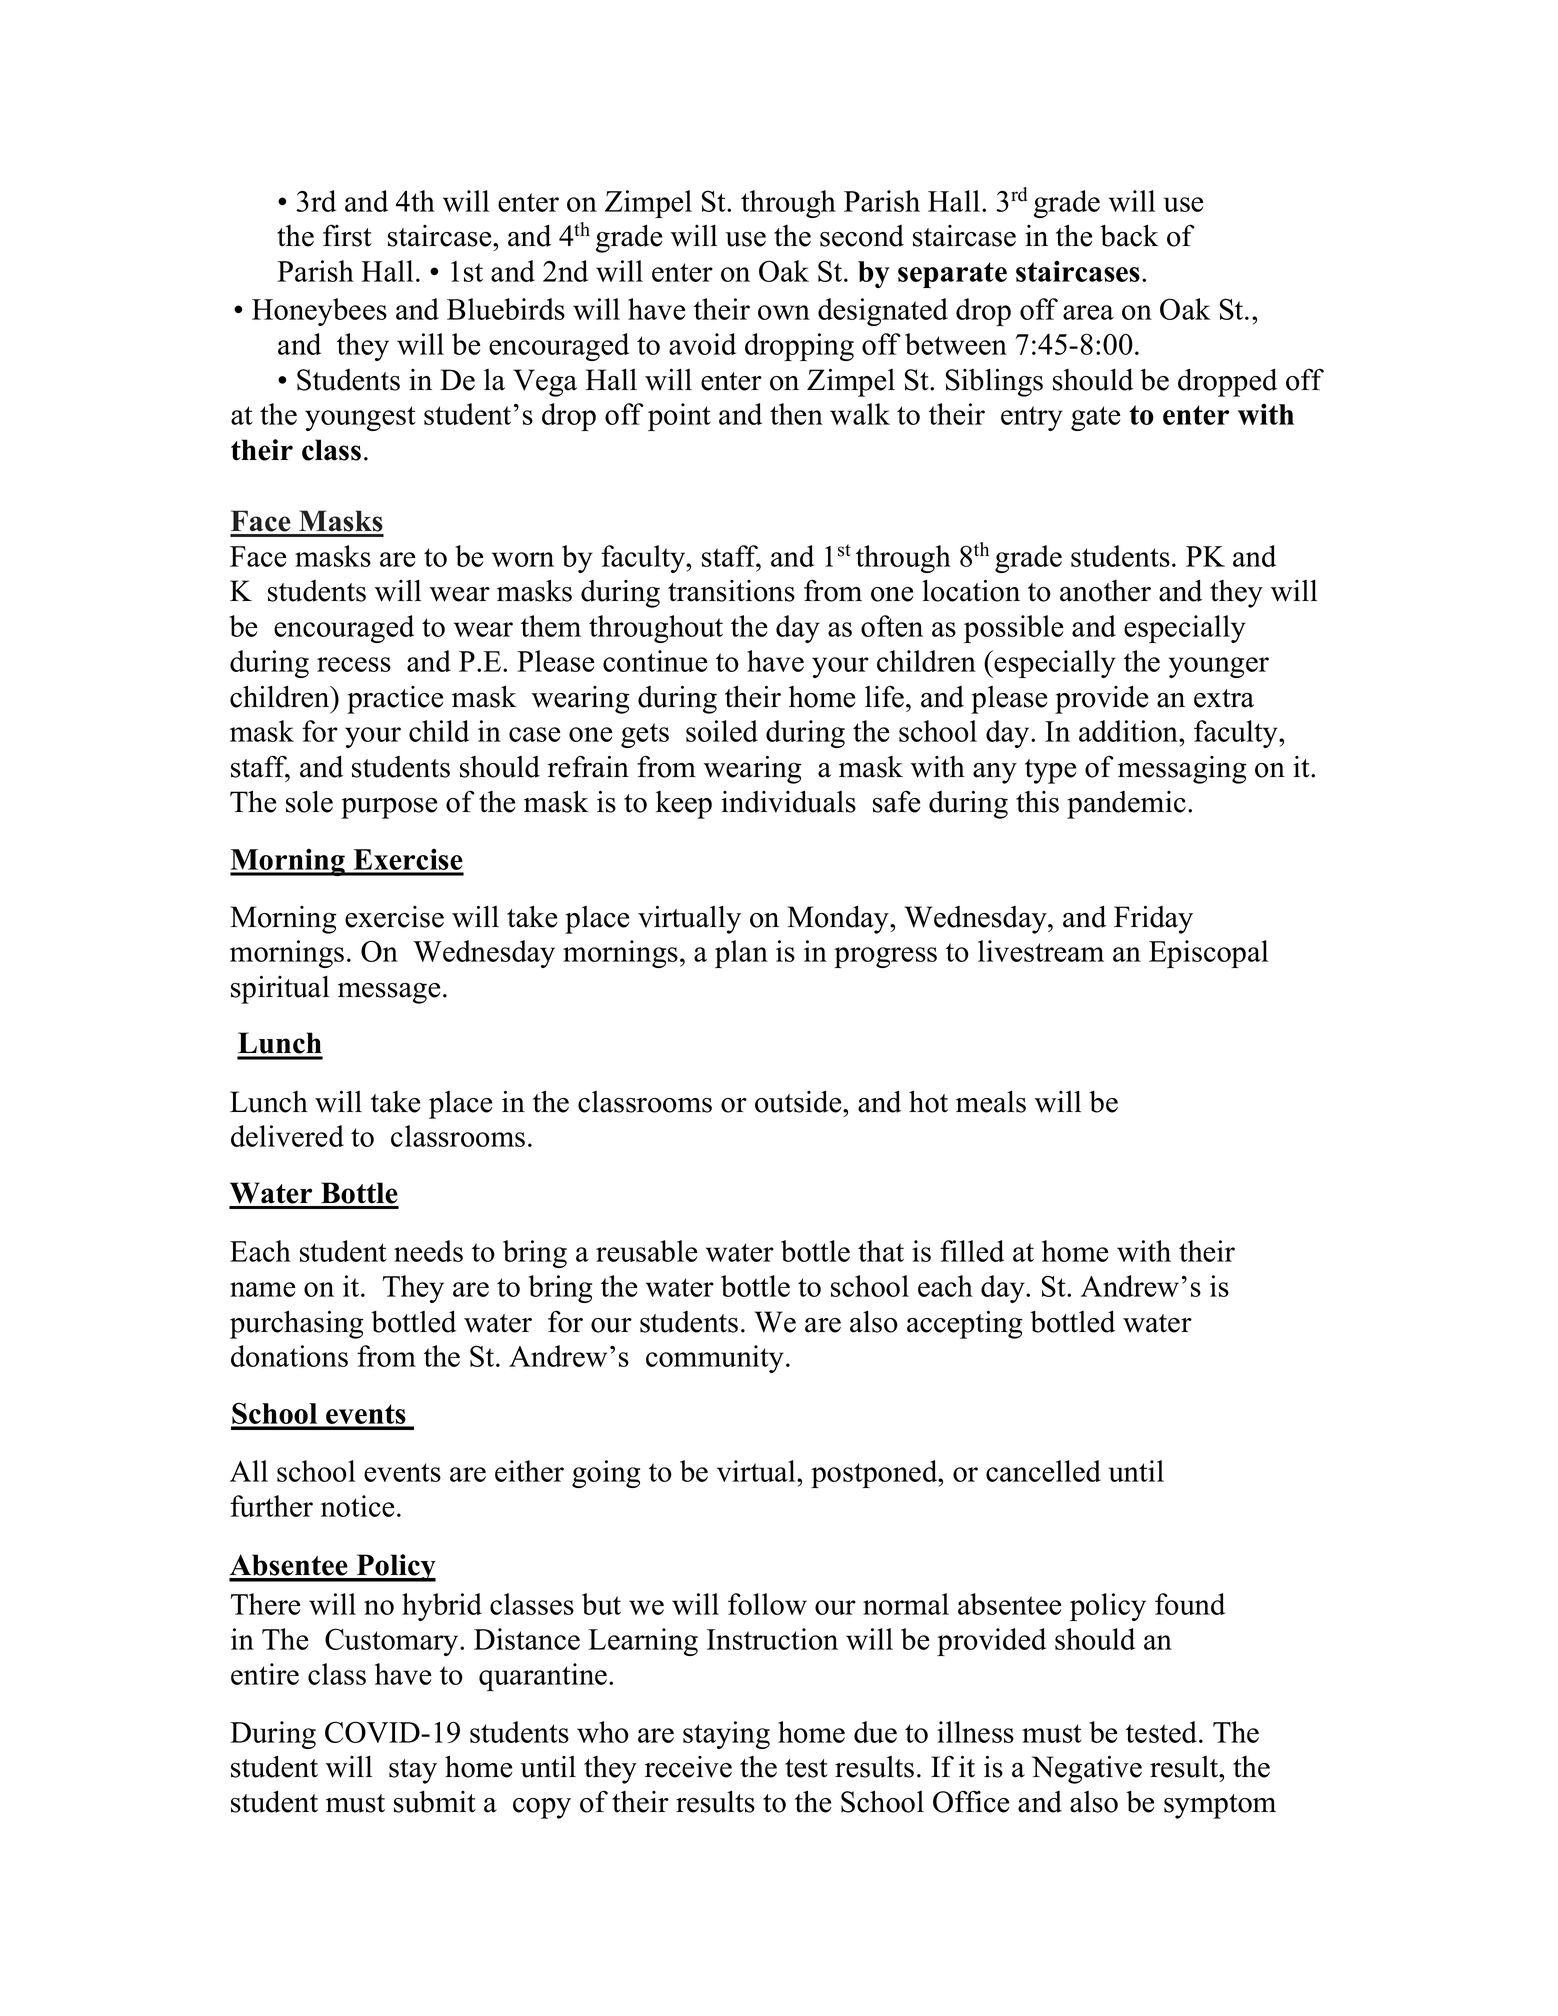 The image size is (1558, 2016). Describe the element at coordinates (784, 312) in the screenshot. I see `own` at that location.
